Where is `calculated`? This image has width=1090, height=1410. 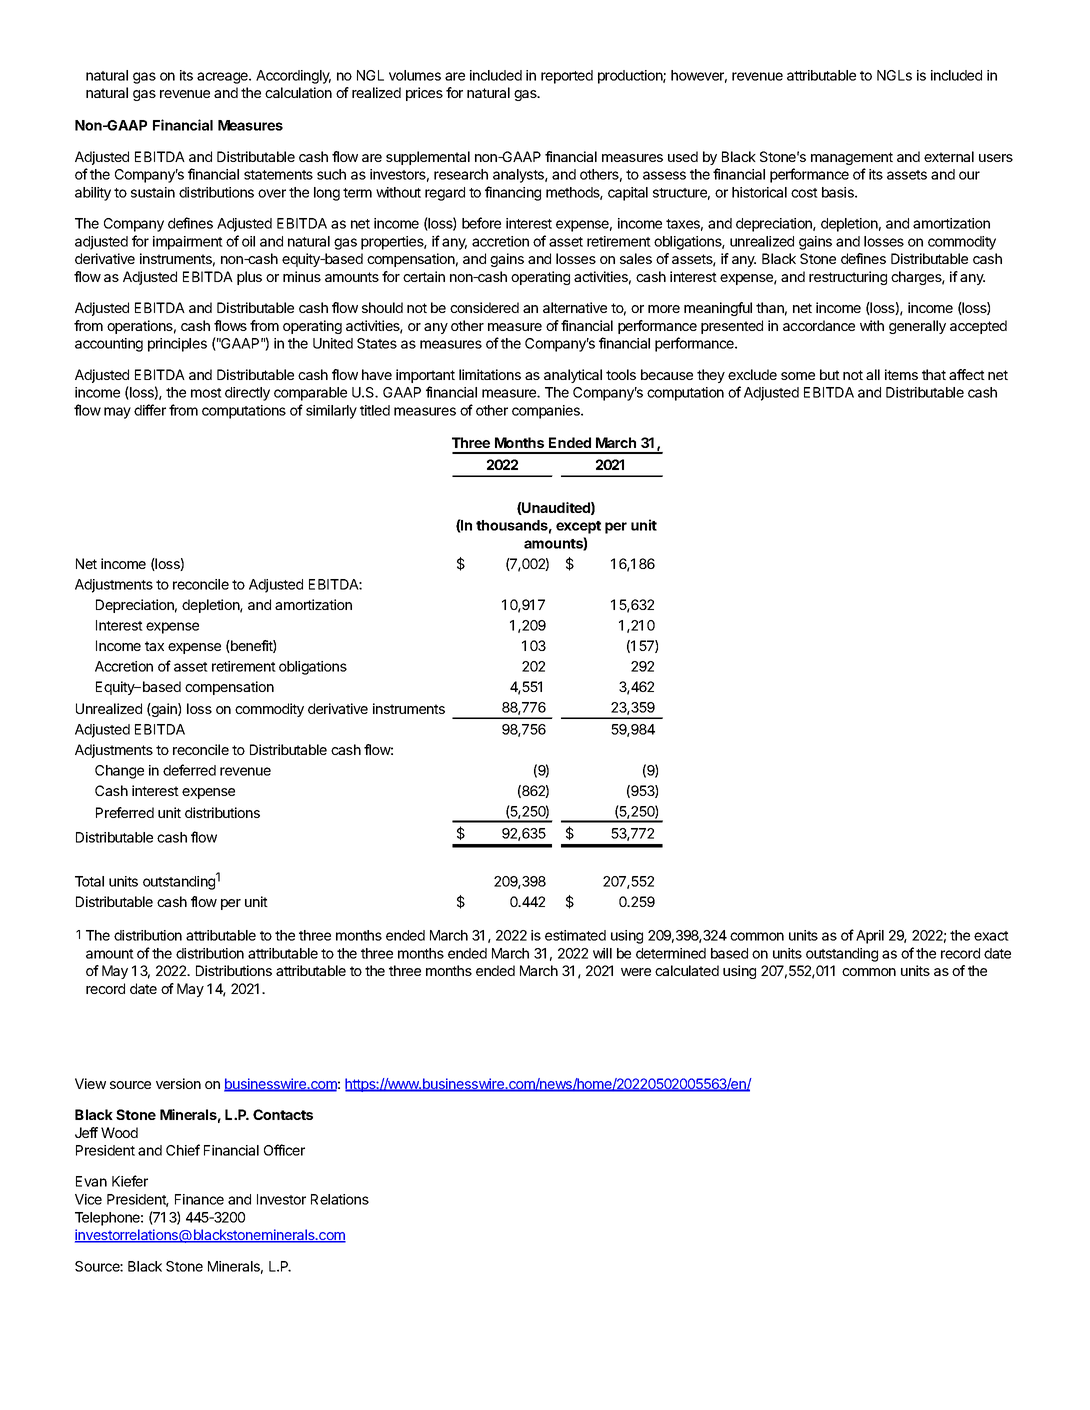
calculated is located at coordinates (687, 970).
